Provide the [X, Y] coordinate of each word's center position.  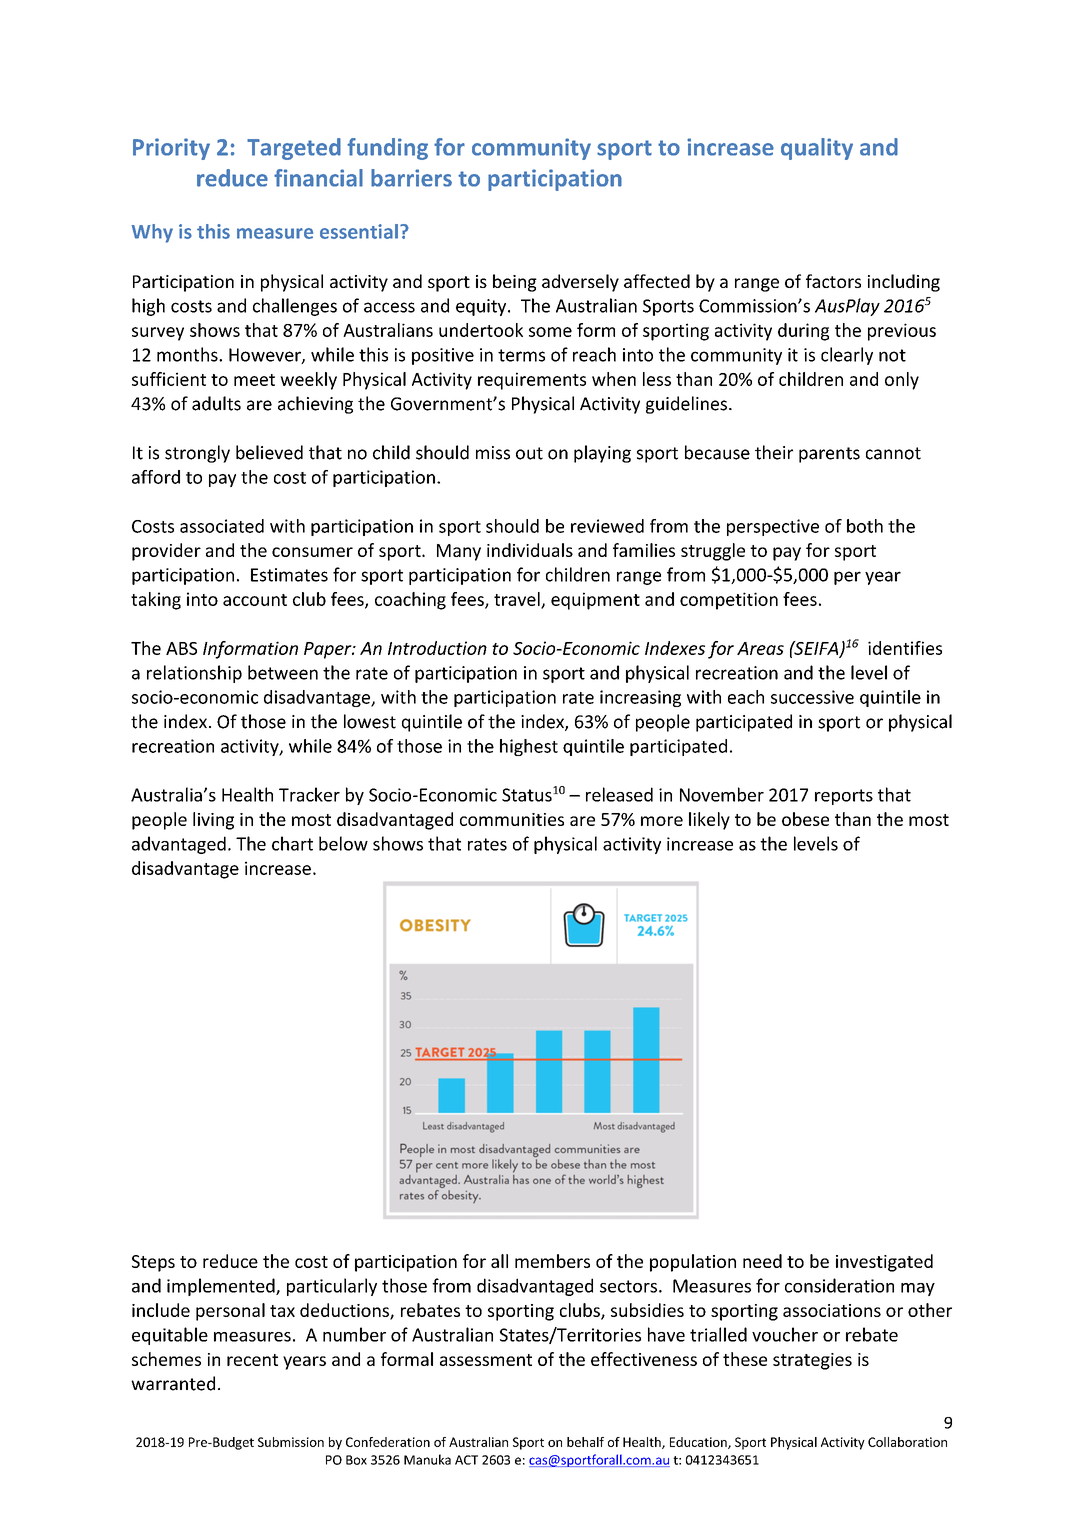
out [529, 453]
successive [812, 697]
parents [829, 455]
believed [269, 452]
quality [817, 149]
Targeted [294, 149]
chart [292, 843]
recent [252, 1360]
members [552, 1261]
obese [805, 819]
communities [512, 819]
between [283, 672]
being [515, 283]
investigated [884, 1263]
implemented [222, 1287]
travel [518, 600]
